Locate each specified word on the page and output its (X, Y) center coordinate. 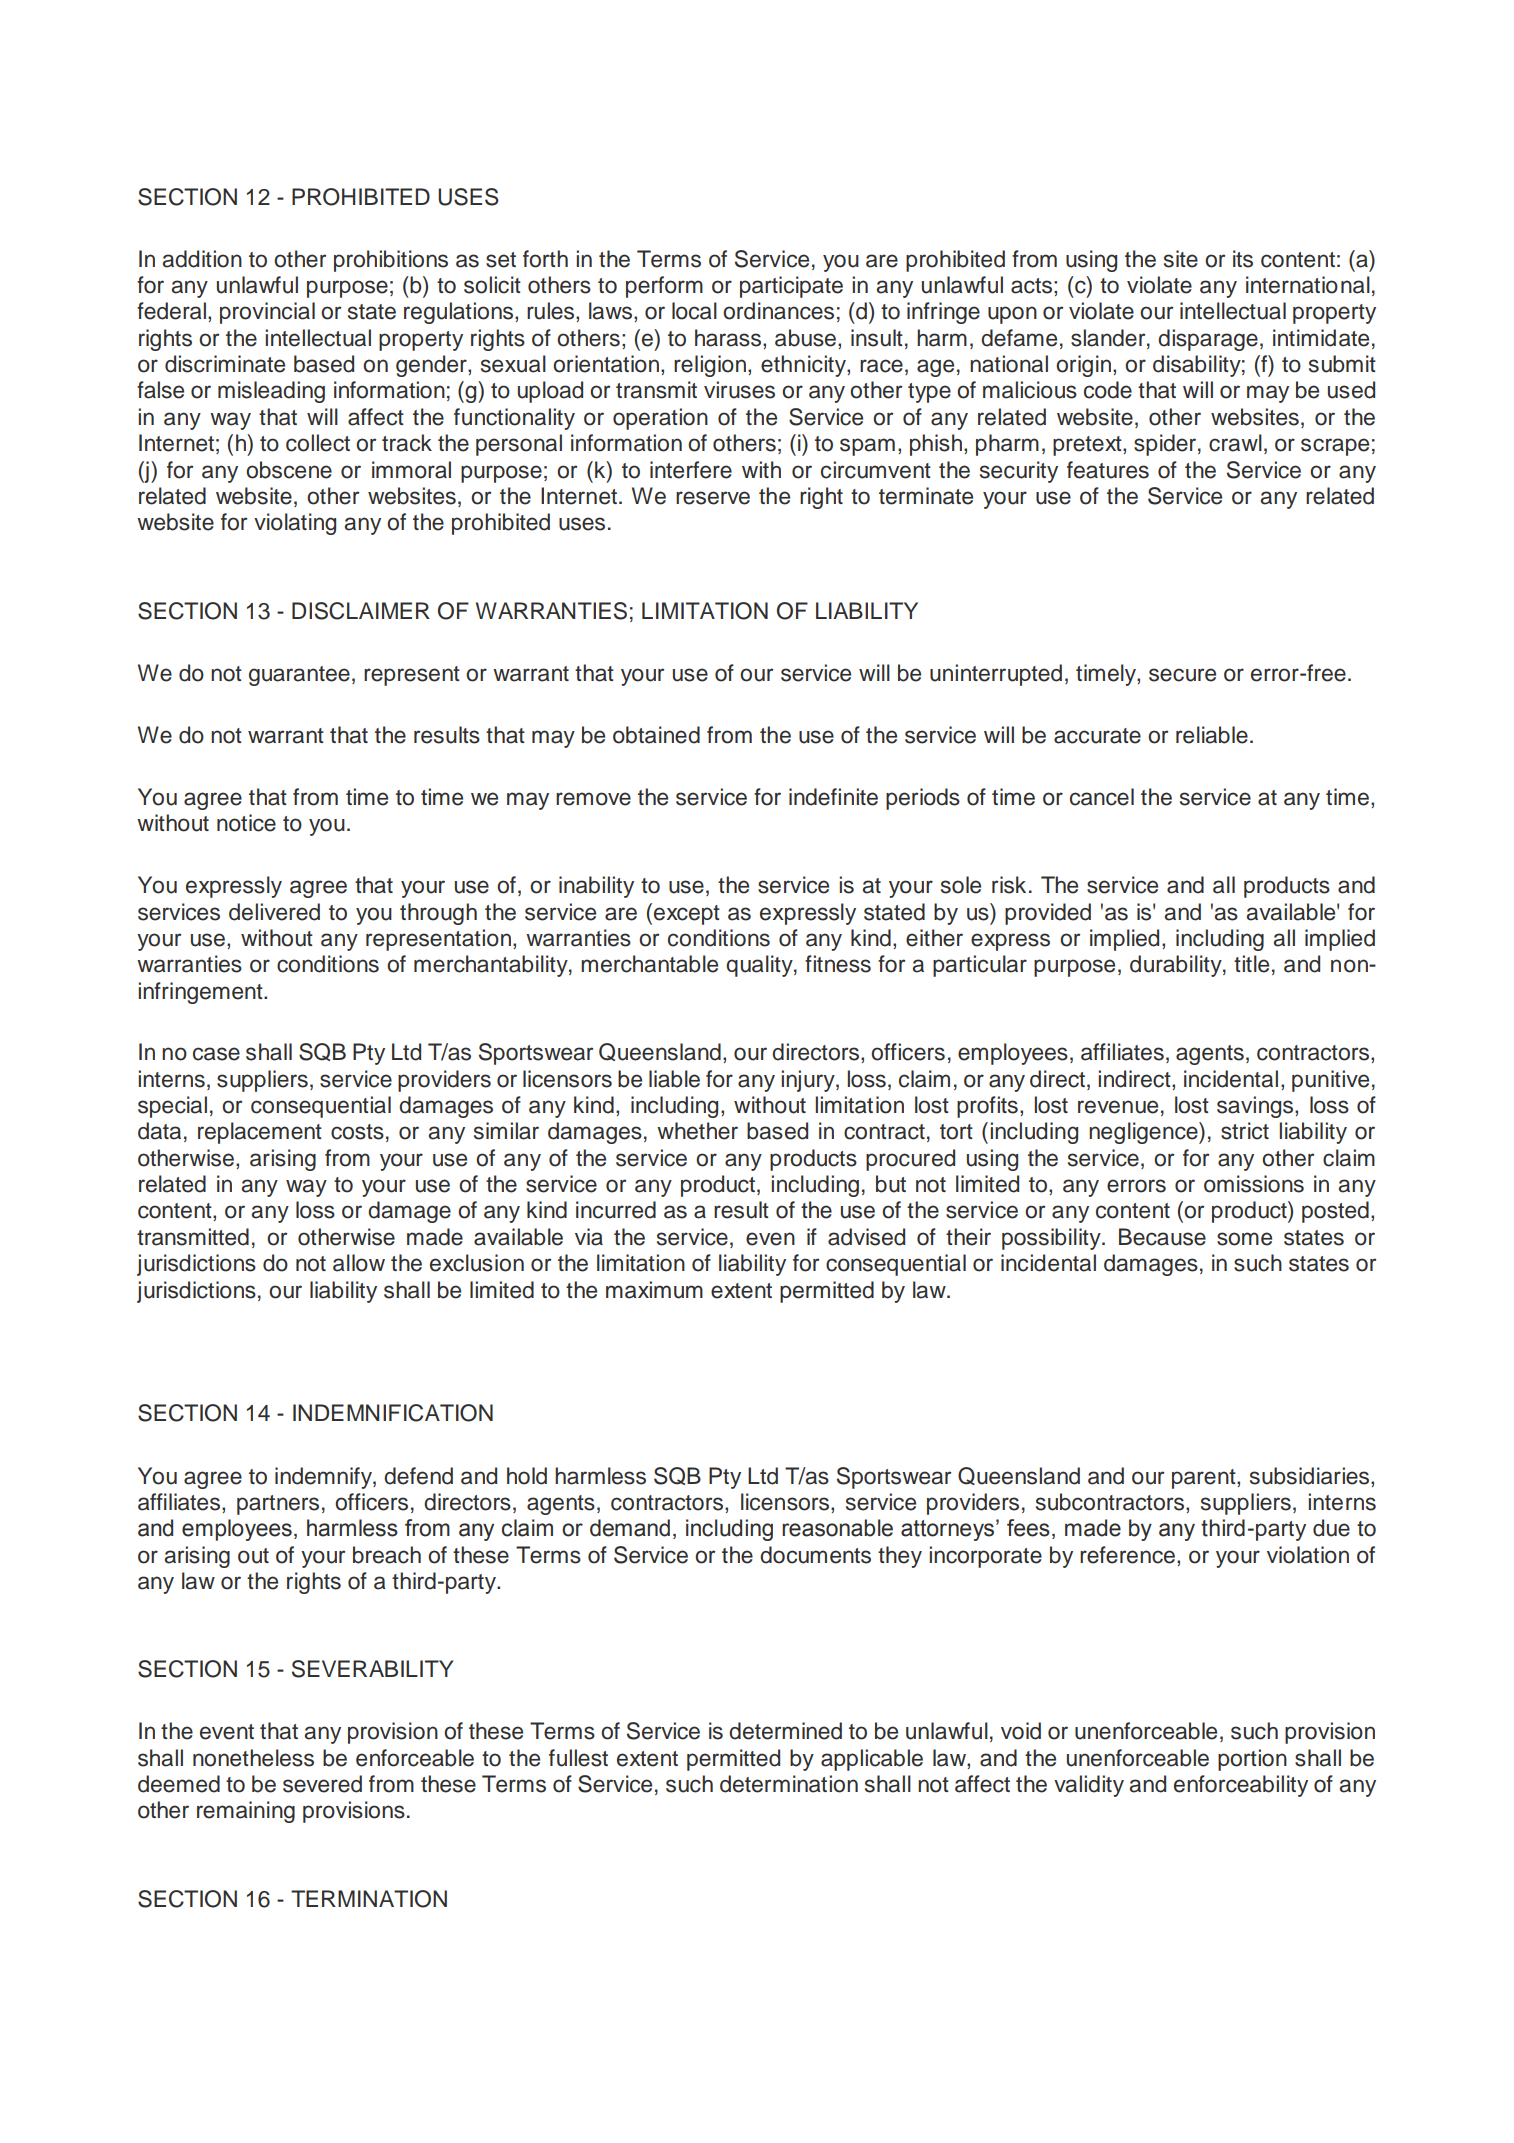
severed (322, 1784)
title (1251, 964)
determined (785, 1731)
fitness (838, 964)
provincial (267, 313)
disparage (1208, 340)
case (216, 1054)
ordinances (778, 311)
